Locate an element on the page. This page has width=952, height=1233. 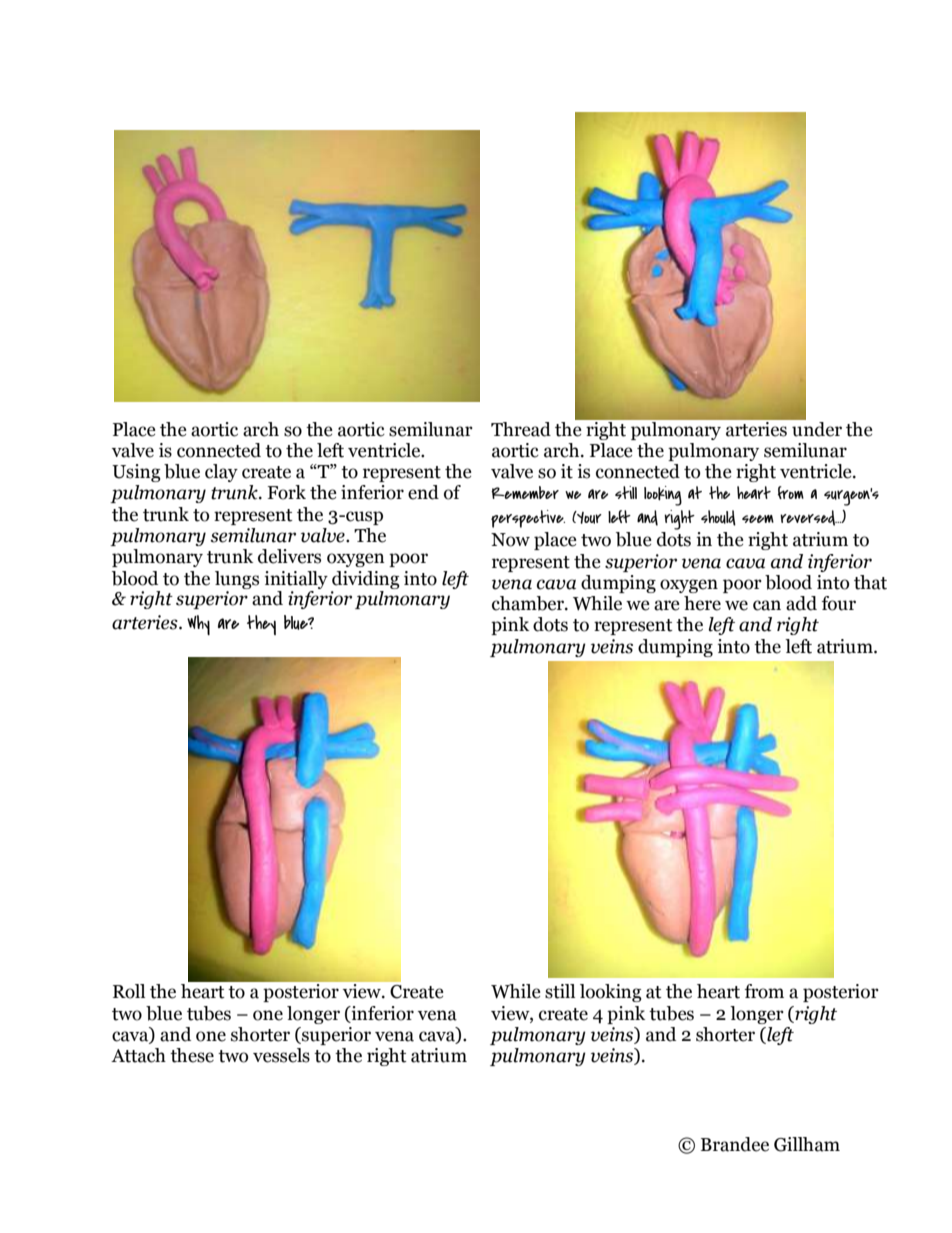
four is located at coordinates (839, 603).
